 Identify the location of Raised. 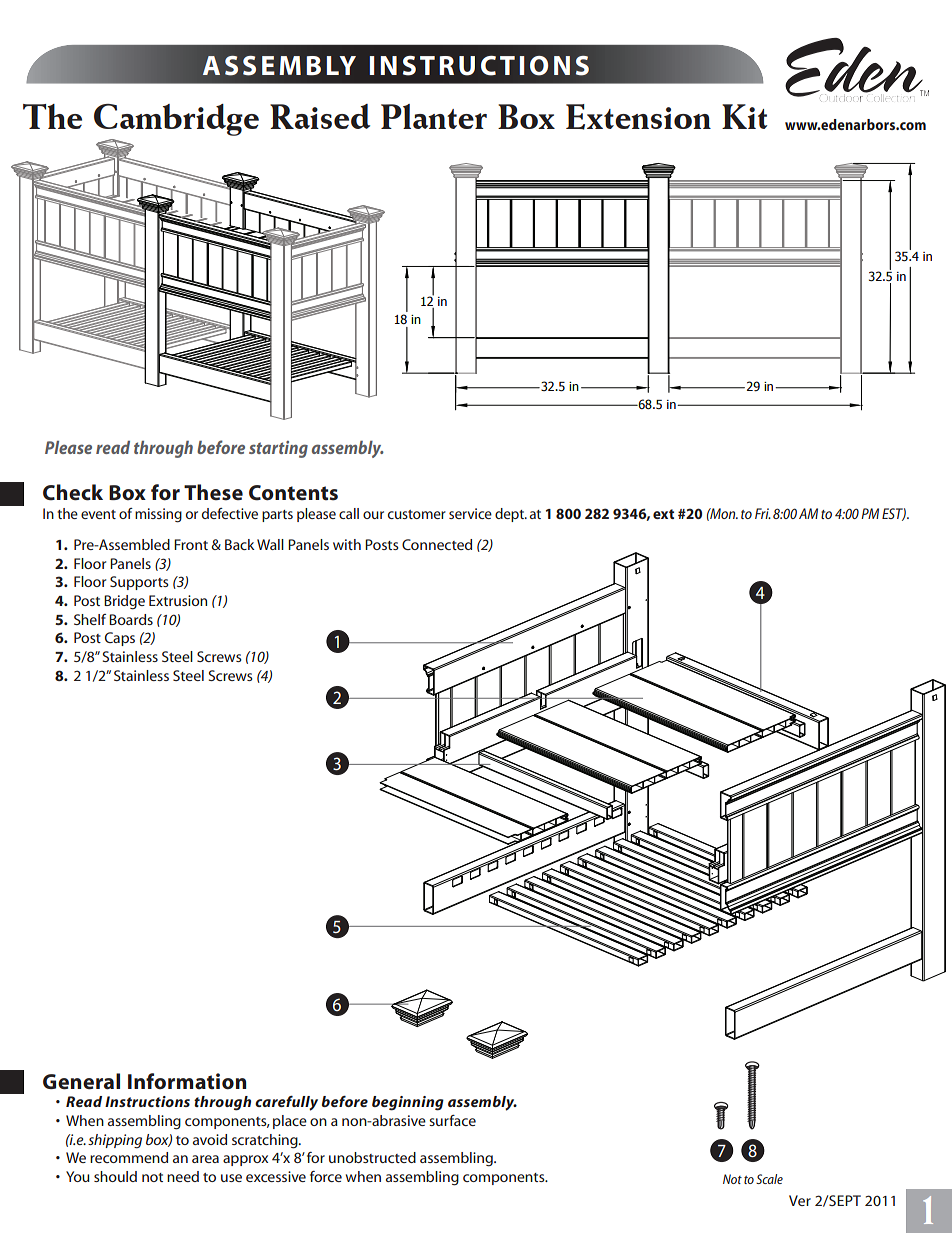
(320, 116).
